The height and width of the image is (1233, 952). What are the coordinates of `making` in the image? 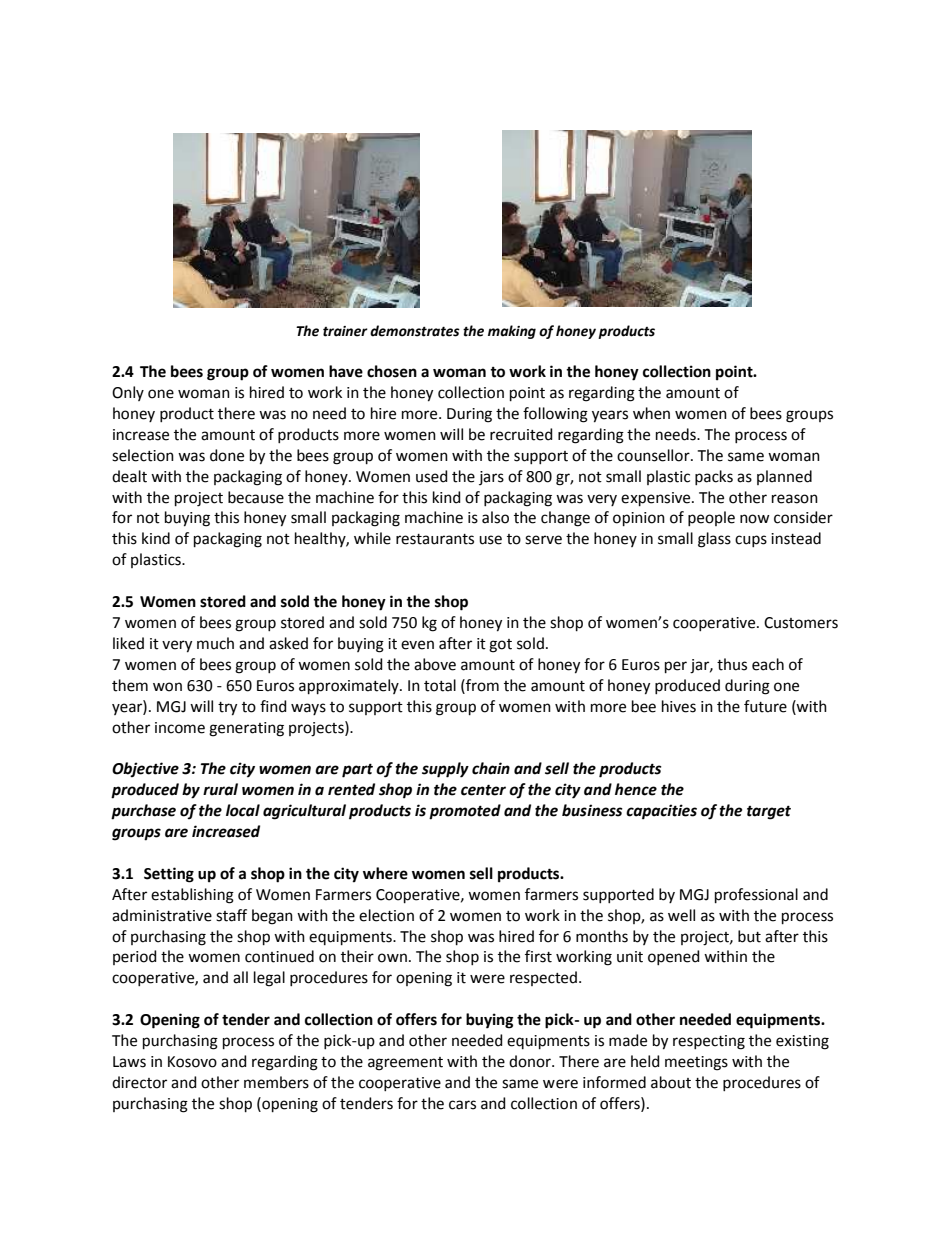 It's located at (512, 332).
